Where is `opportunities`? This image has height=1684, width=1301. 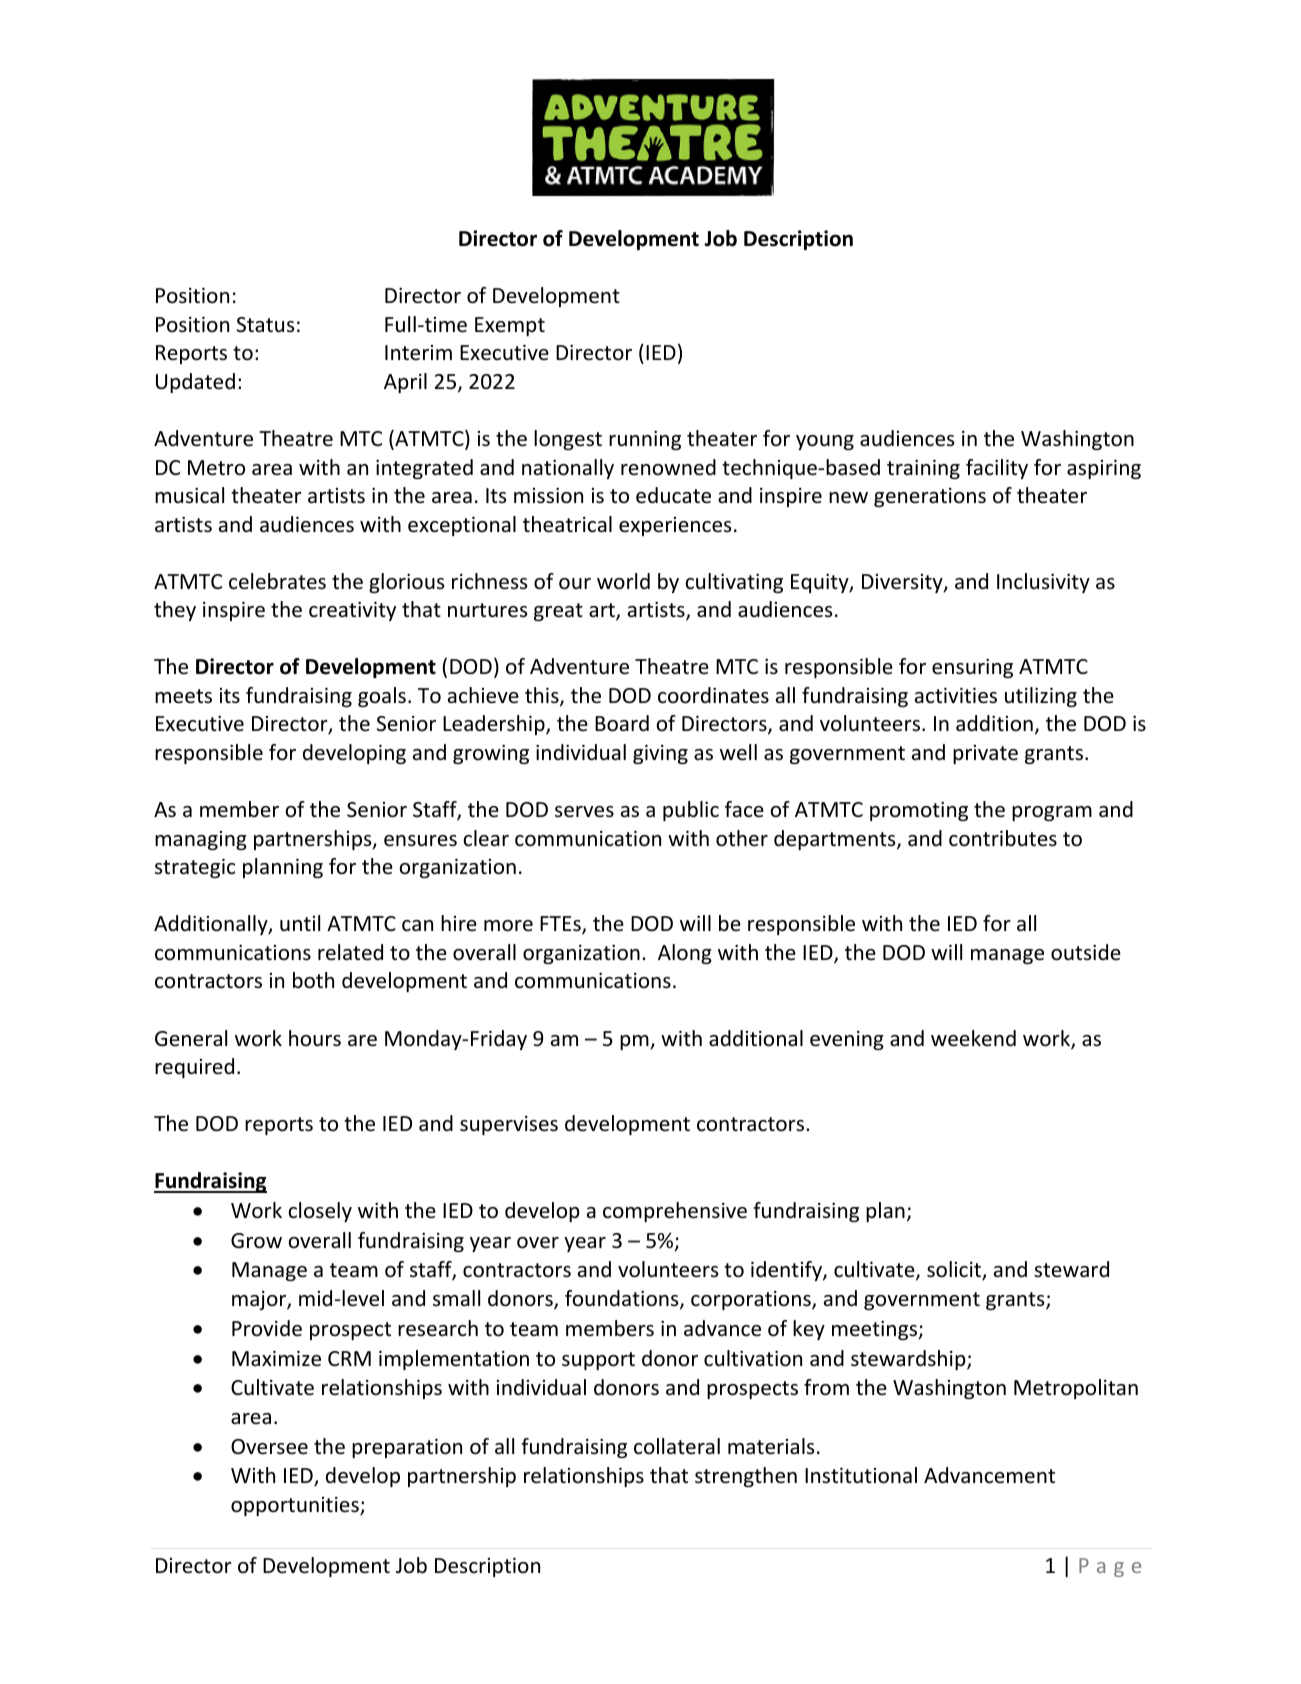
opportunities is located at coordinates (296, 1506).
